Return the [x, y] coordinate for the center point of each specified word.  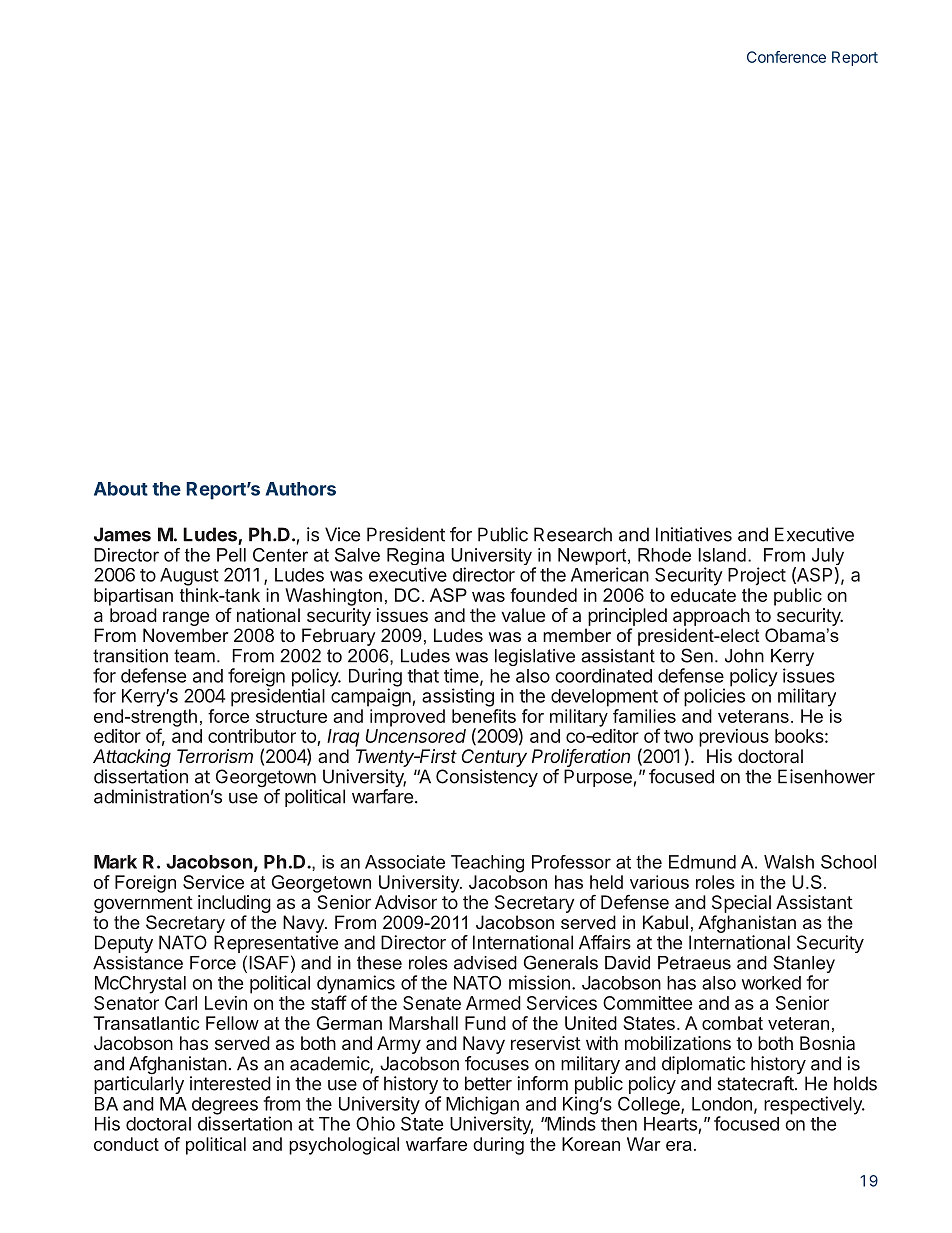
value [523, 615]
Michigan [482, 1106]
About [121, 489]
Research [573, 534]
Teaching [487, 864]
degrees [225, 1107]
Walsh [789, 862]
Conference [786, 57]
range [186, 618]
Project [757, 576]
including [234, 904]
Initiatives [694, 534]
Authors [301, 489]
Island [722, 555]
